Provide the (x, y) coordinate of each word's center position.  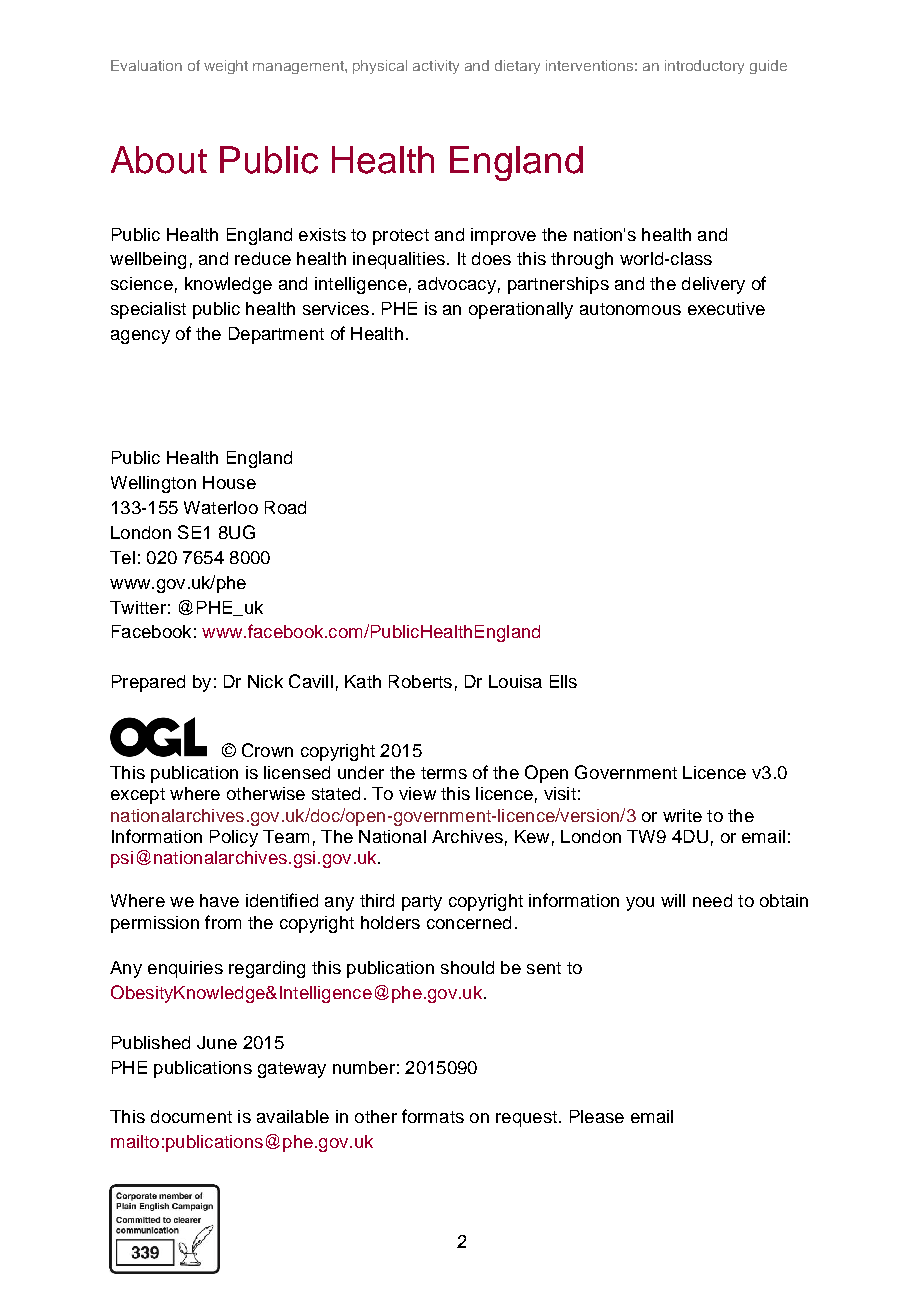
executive (726, 308)
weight (226, 67)
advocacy (457, 285)
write (682, 815)
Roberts (420, 681)
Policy (234, 838)
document (191, 1116)
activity (436, 67)
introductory (704, 67)
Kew (532, 836)
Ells (563, 681)
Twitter (138, 607)
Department (276, 335)
